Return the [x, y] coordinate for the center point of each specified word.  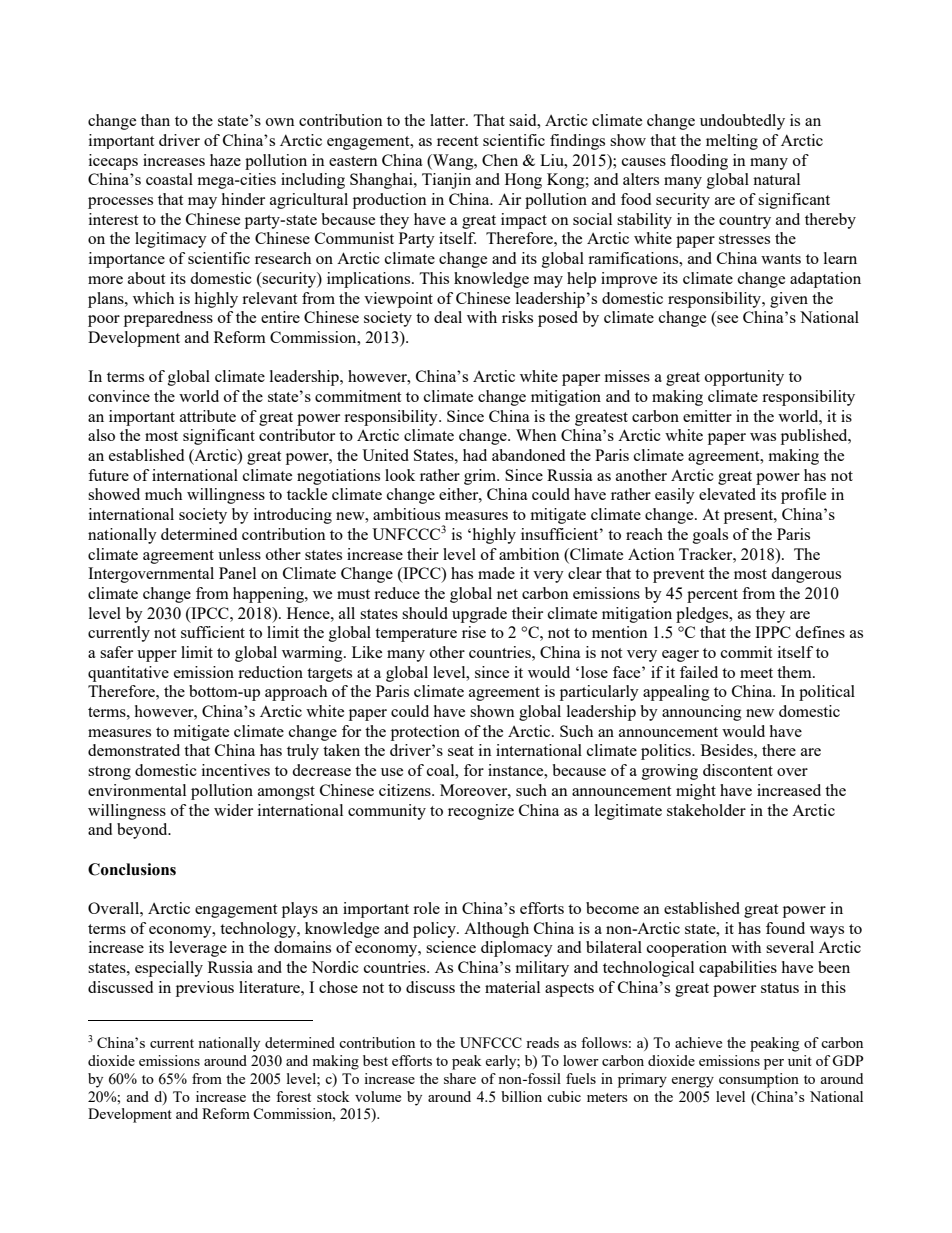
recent [457, 141]
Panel [237, 573]
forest [293, 1096]
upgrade [479, 615]
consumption [759, 1080]
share [460, 1078]
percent [712, 596]
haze [225, 160]
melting [732, 142]
